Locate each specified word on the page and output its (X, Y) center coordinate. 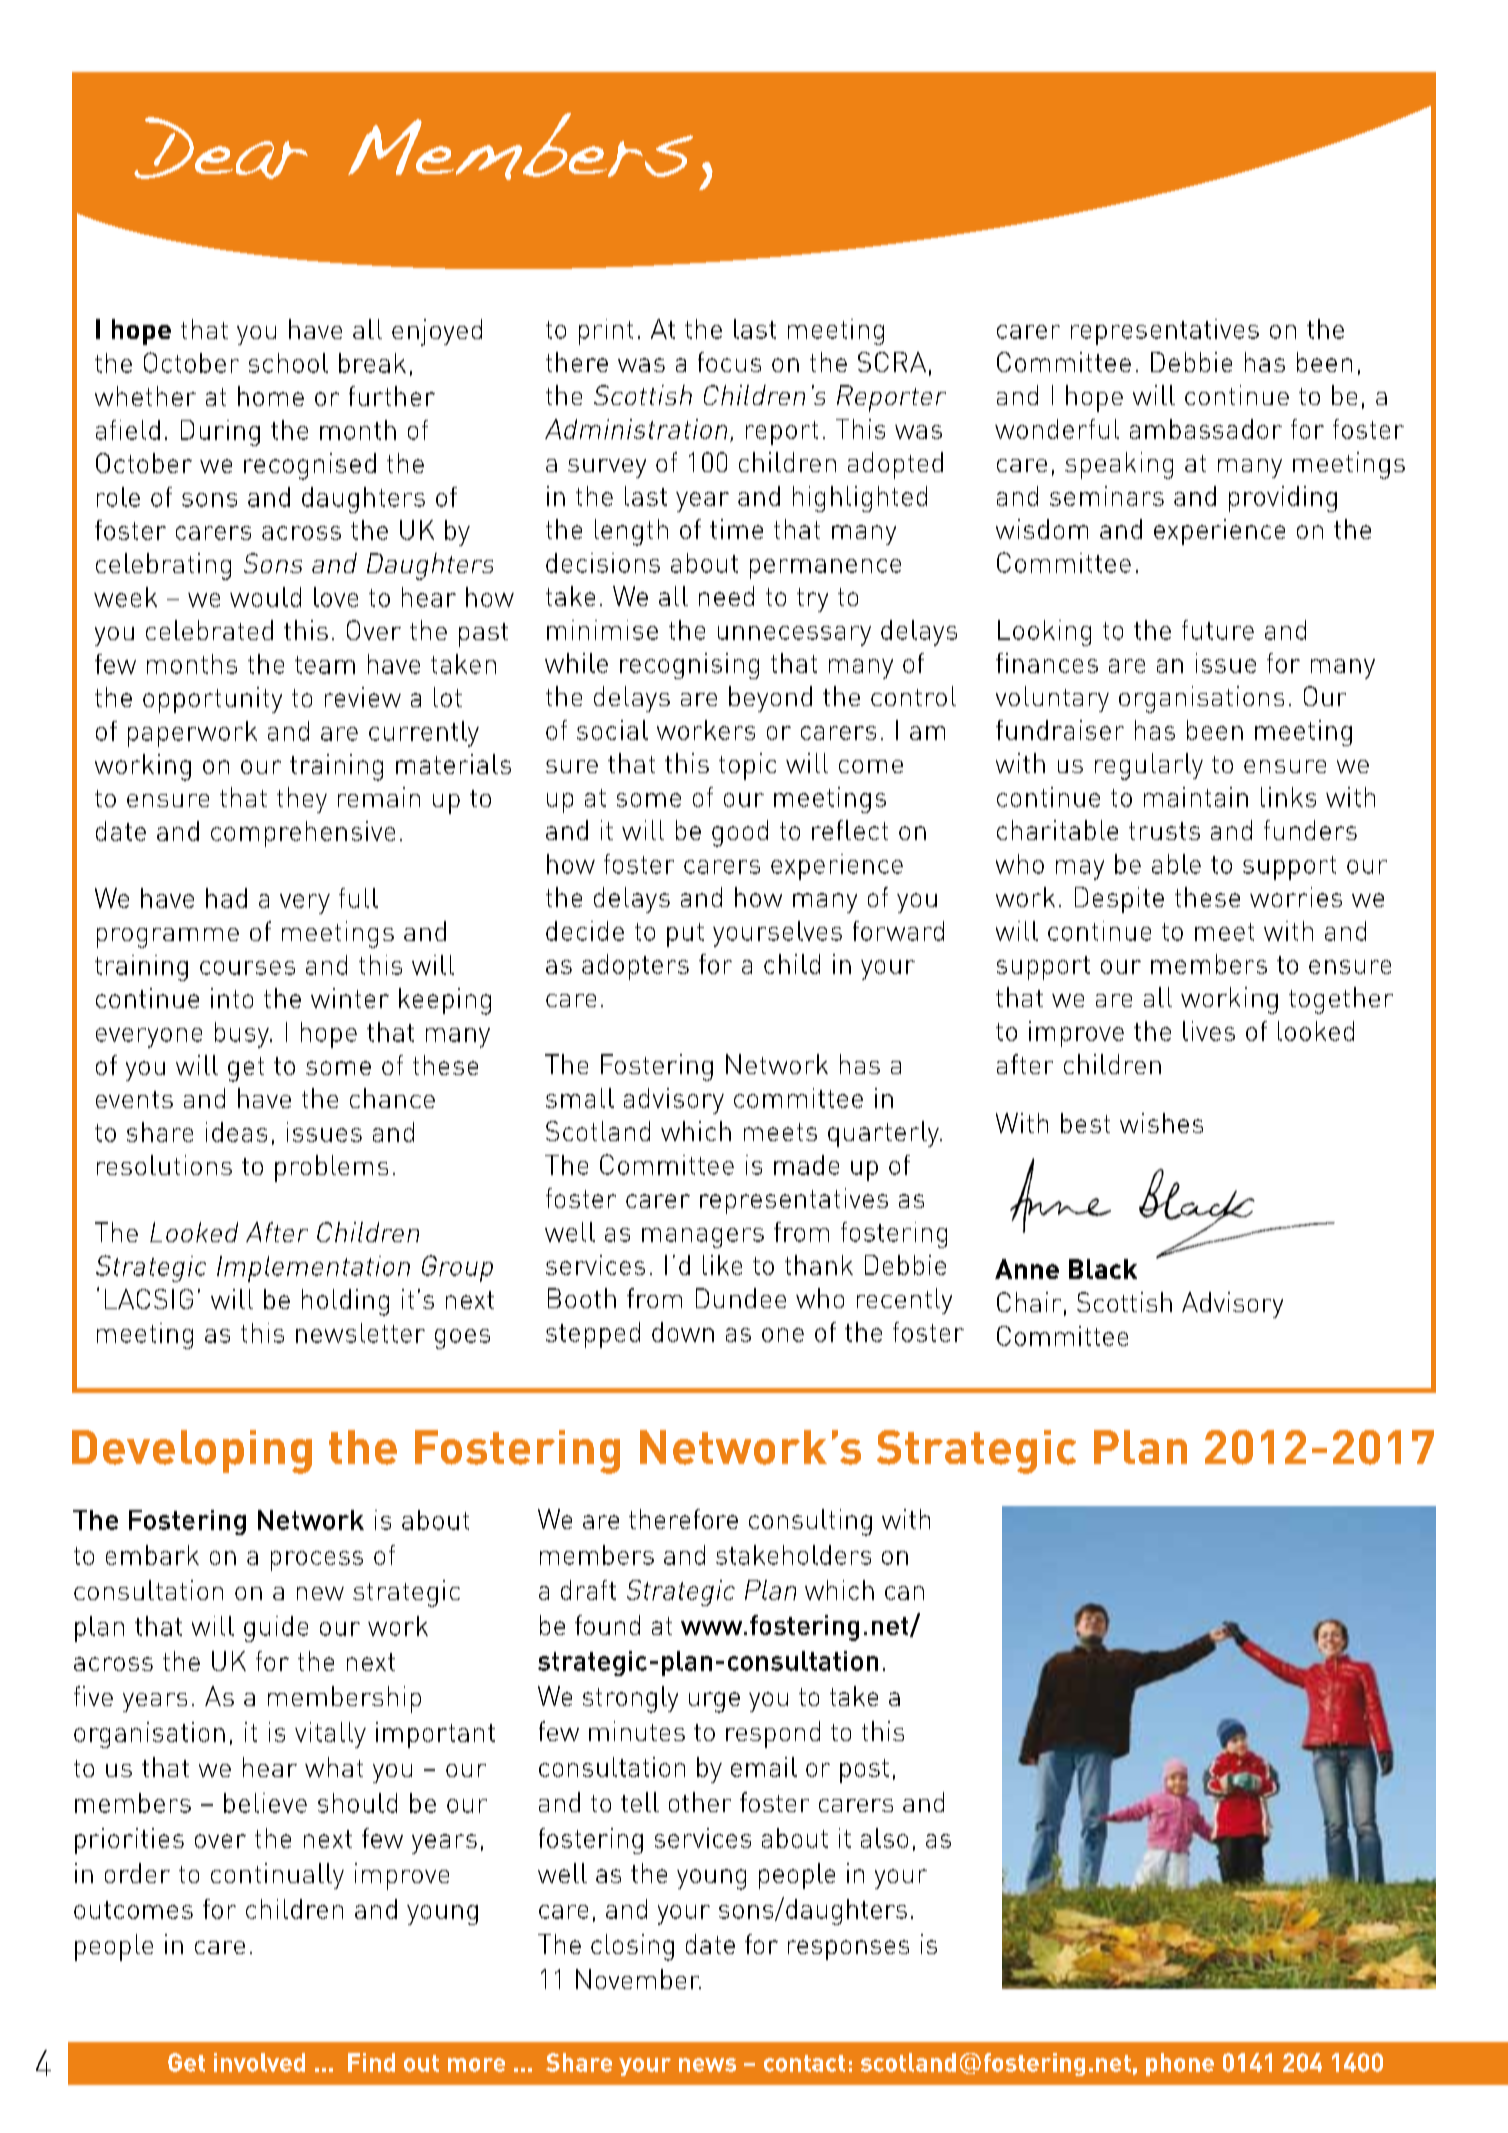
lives (1209, 1031)
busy (243, 1035)
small (580, 1098)
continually (277, 1876)
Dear (221, 148)
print (606, 332)
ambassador (1206, 429)
